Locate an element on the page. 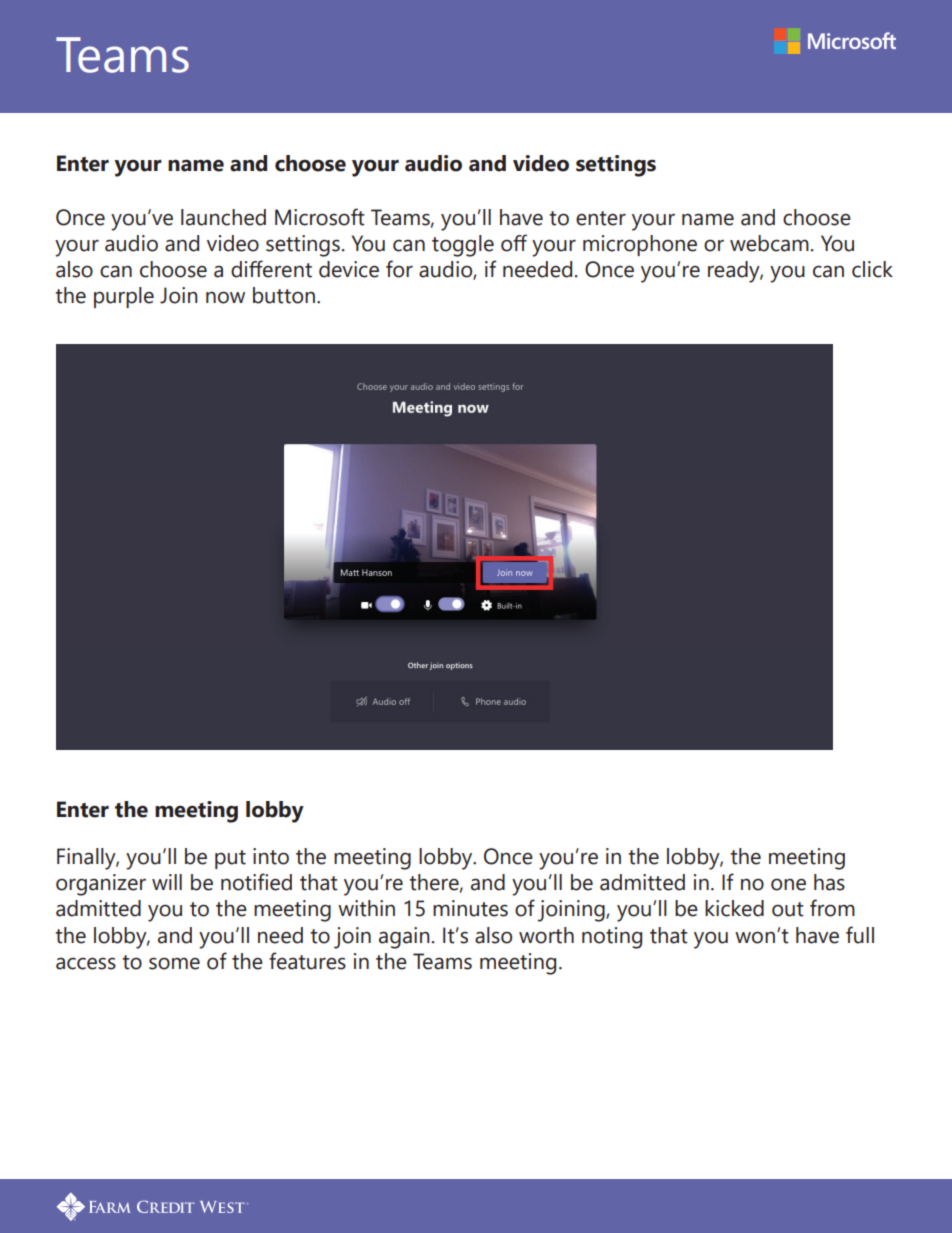 Image resolution: width=952 pixels, height=1233 pixels. put is located at coordinates (230, 859).
